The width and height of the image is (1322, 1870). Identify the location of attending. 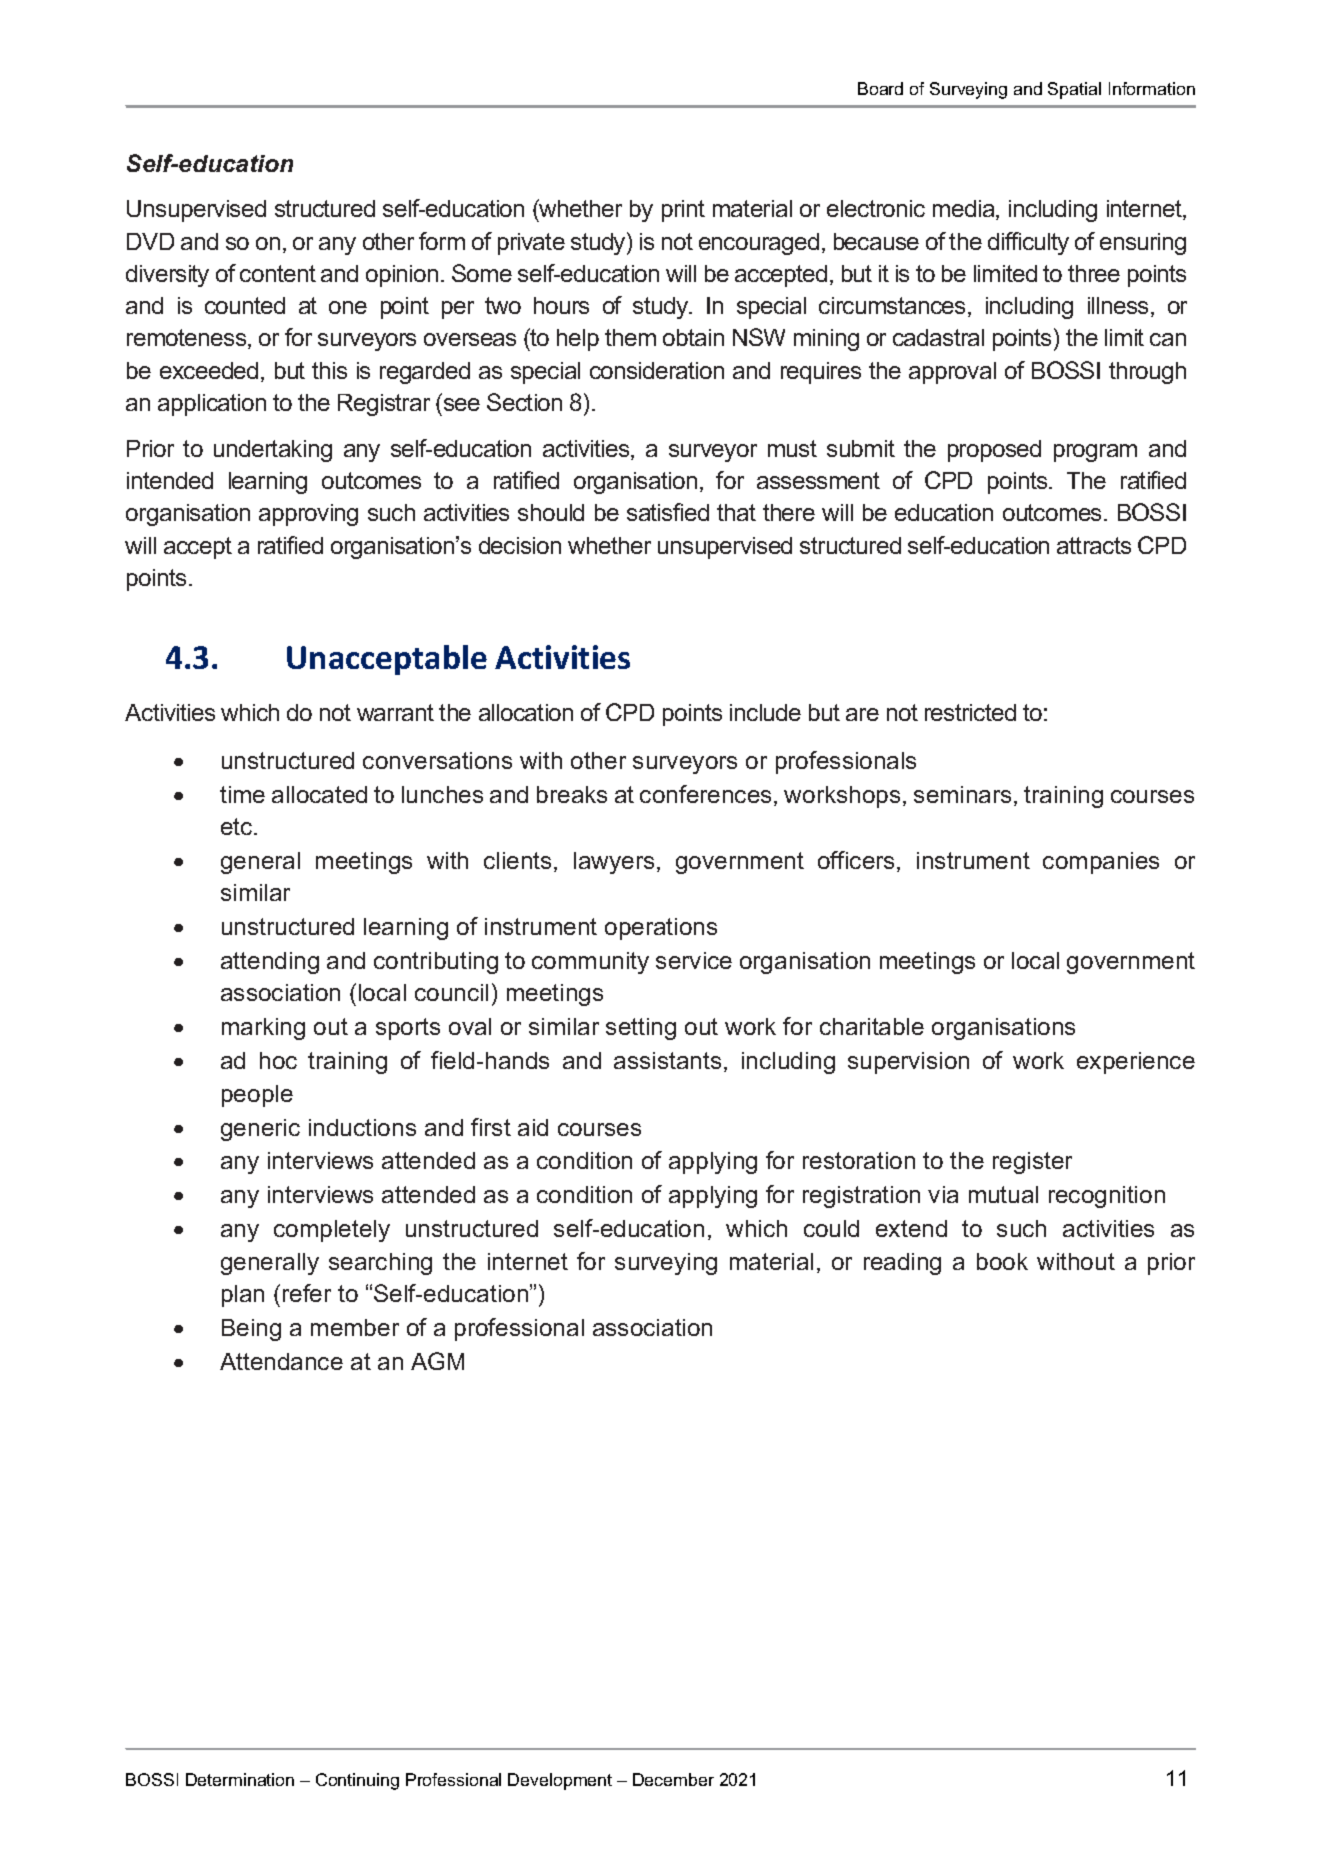
(270, 963).
